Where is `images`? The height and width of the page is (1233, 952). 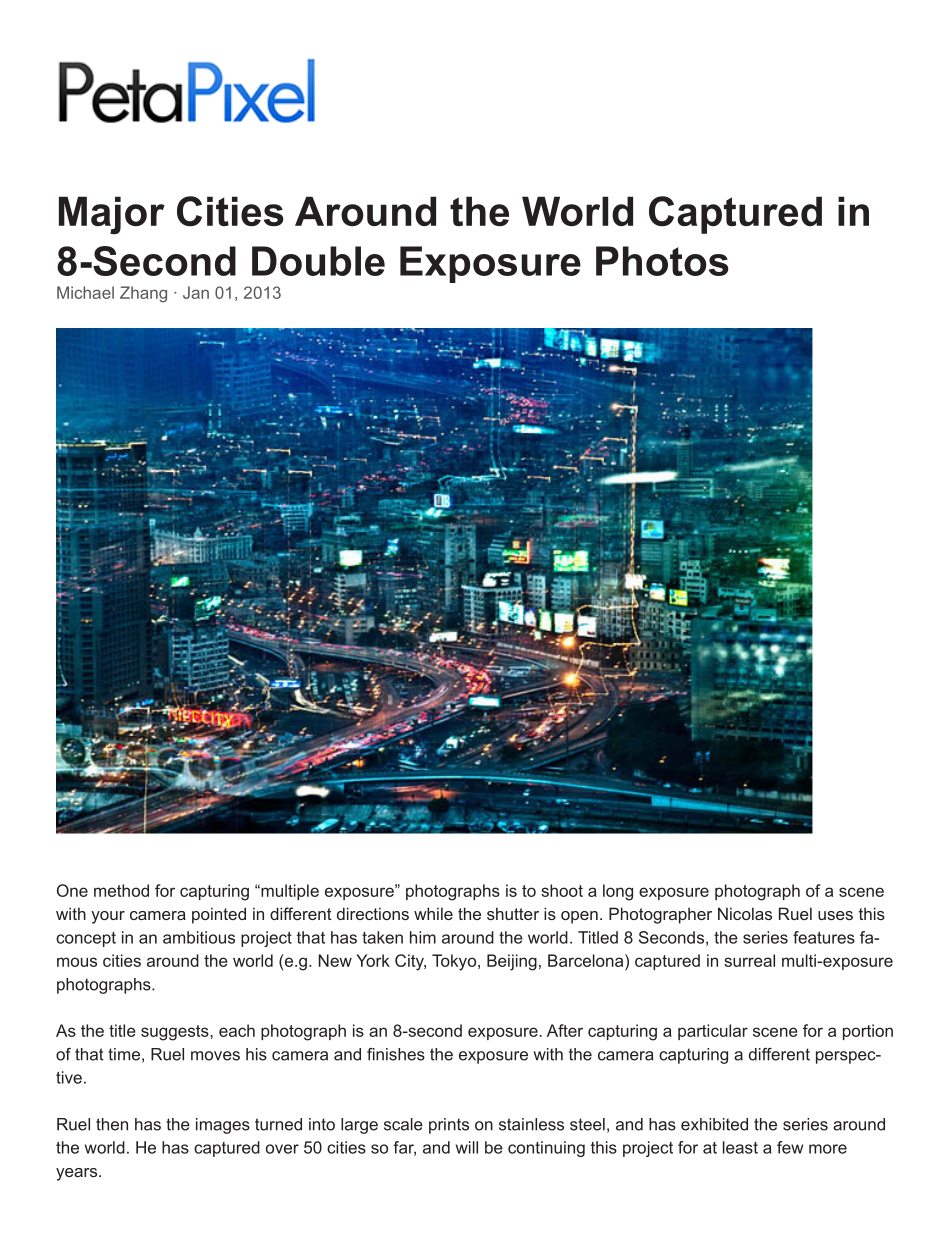
images is located at coordinates (223, 1126).
